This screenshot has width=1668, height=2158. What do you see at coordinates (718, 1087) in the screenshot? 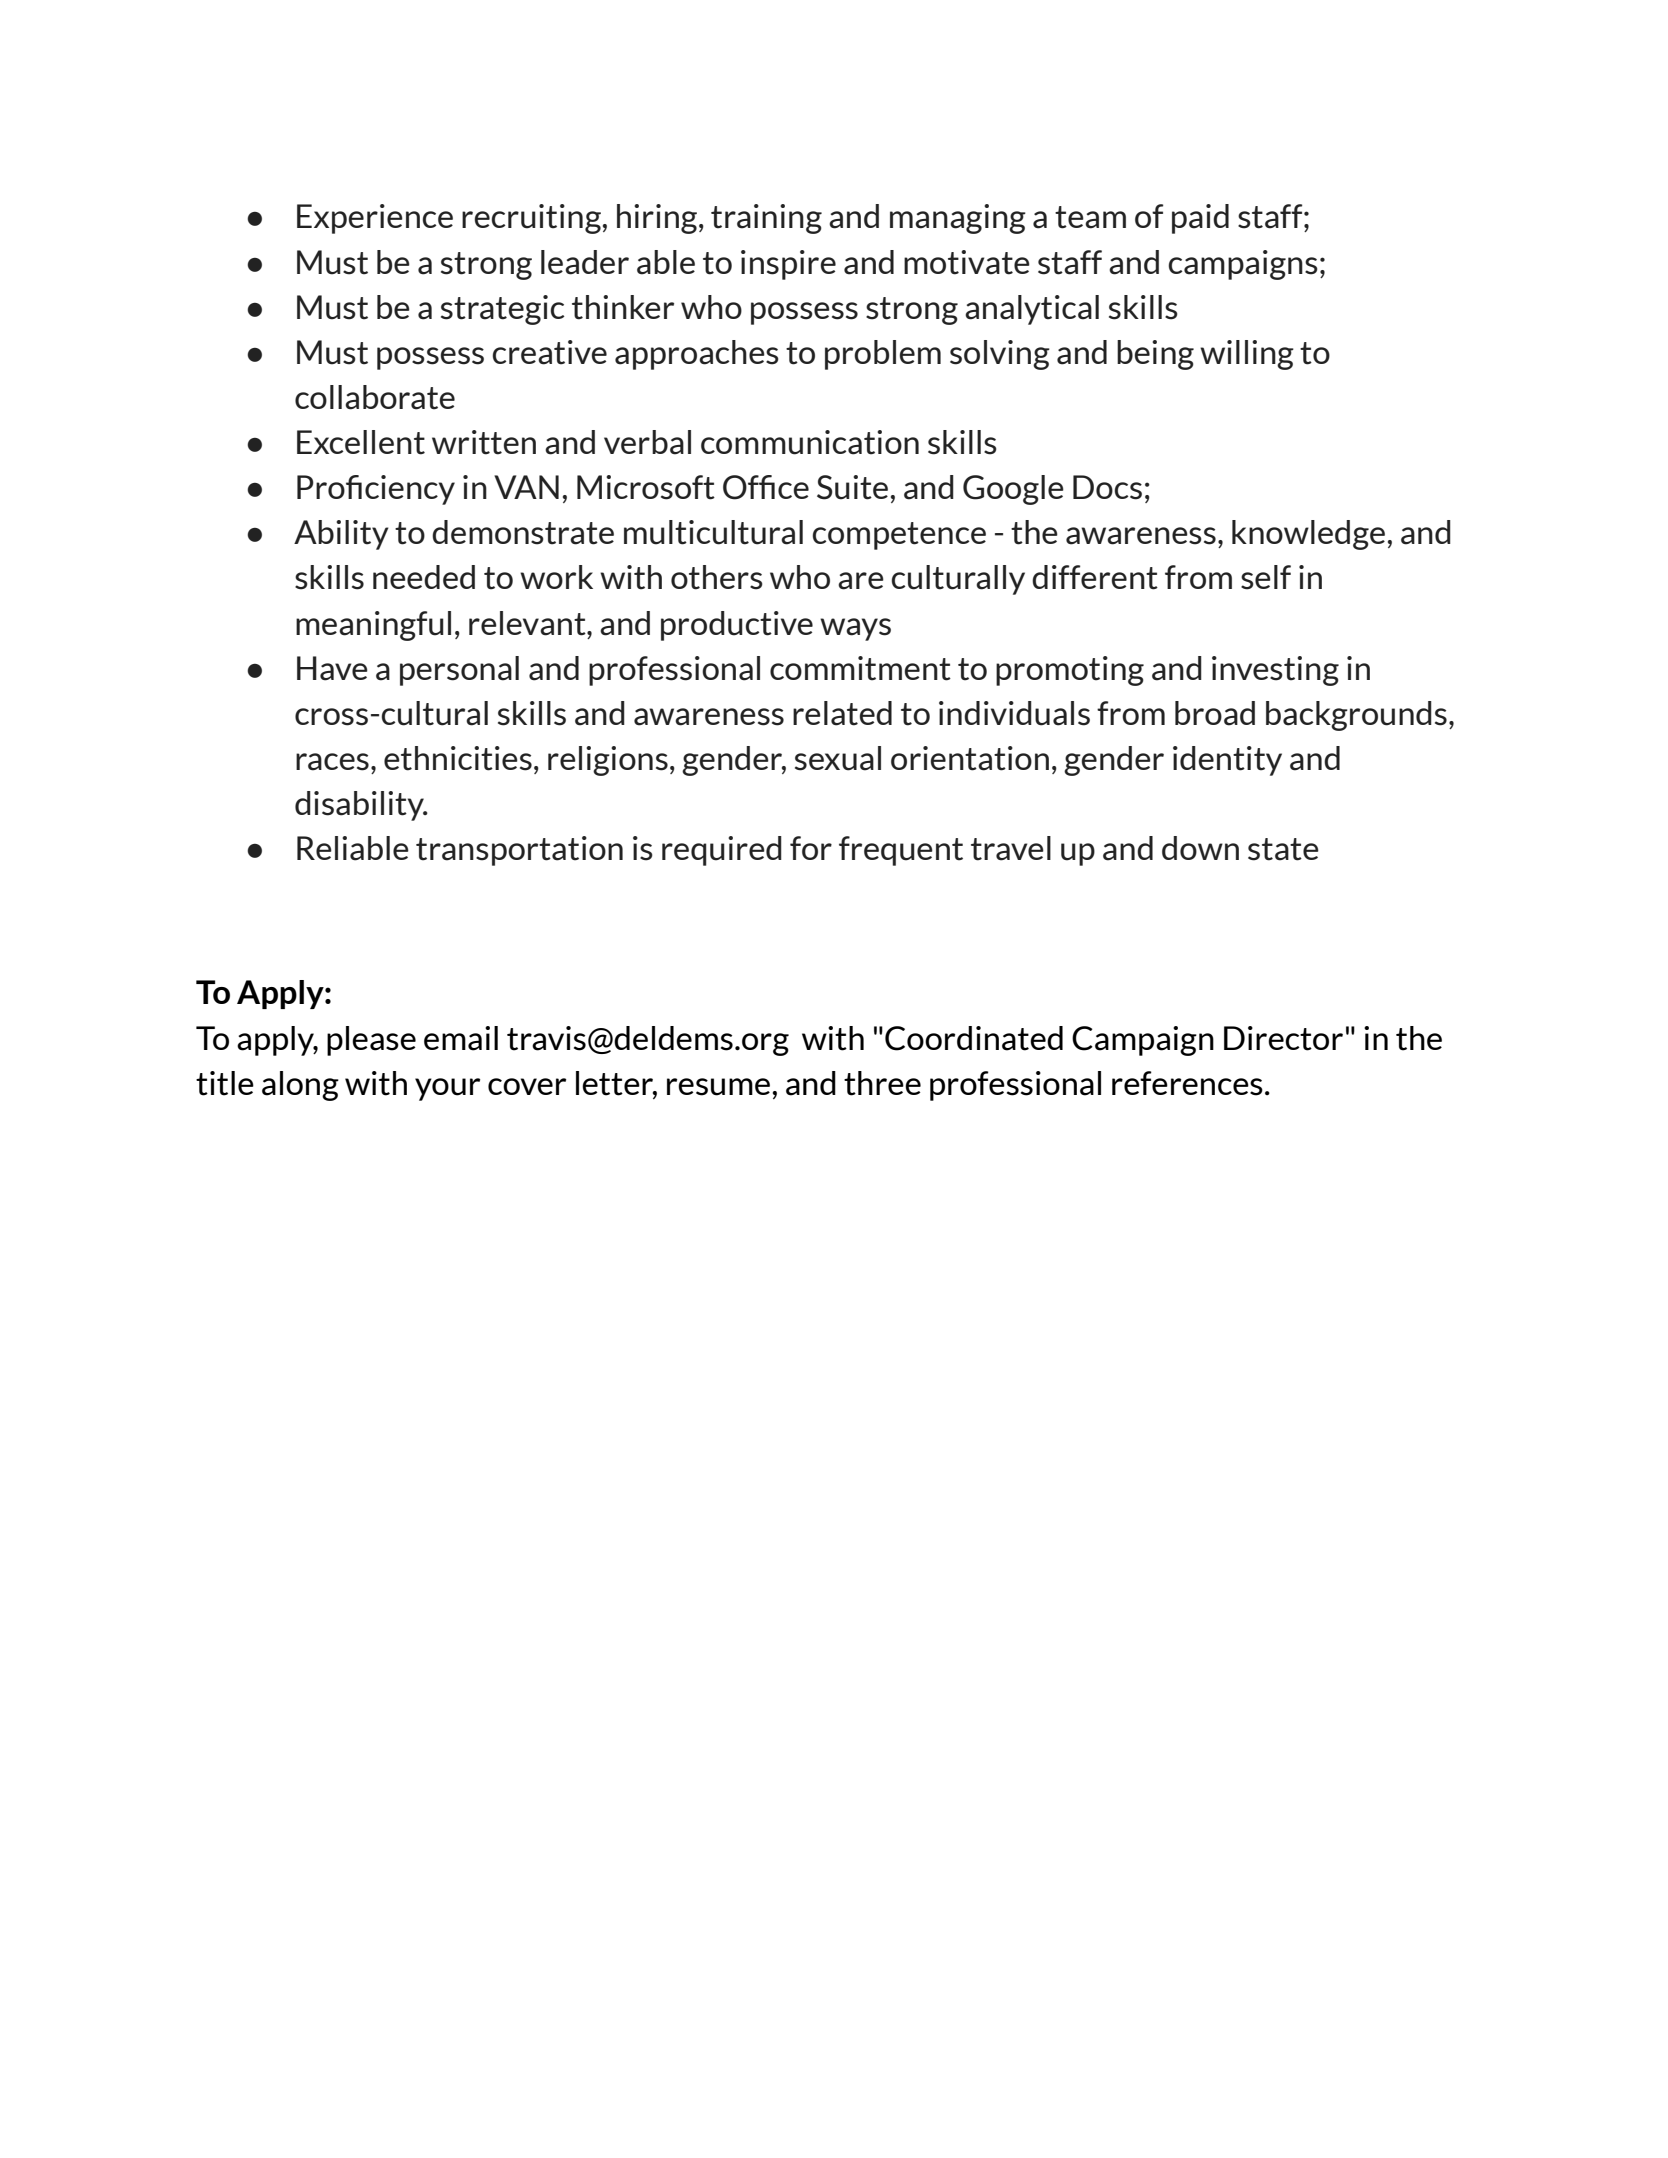
I see `resume` at bounding box center [718, 1087].
